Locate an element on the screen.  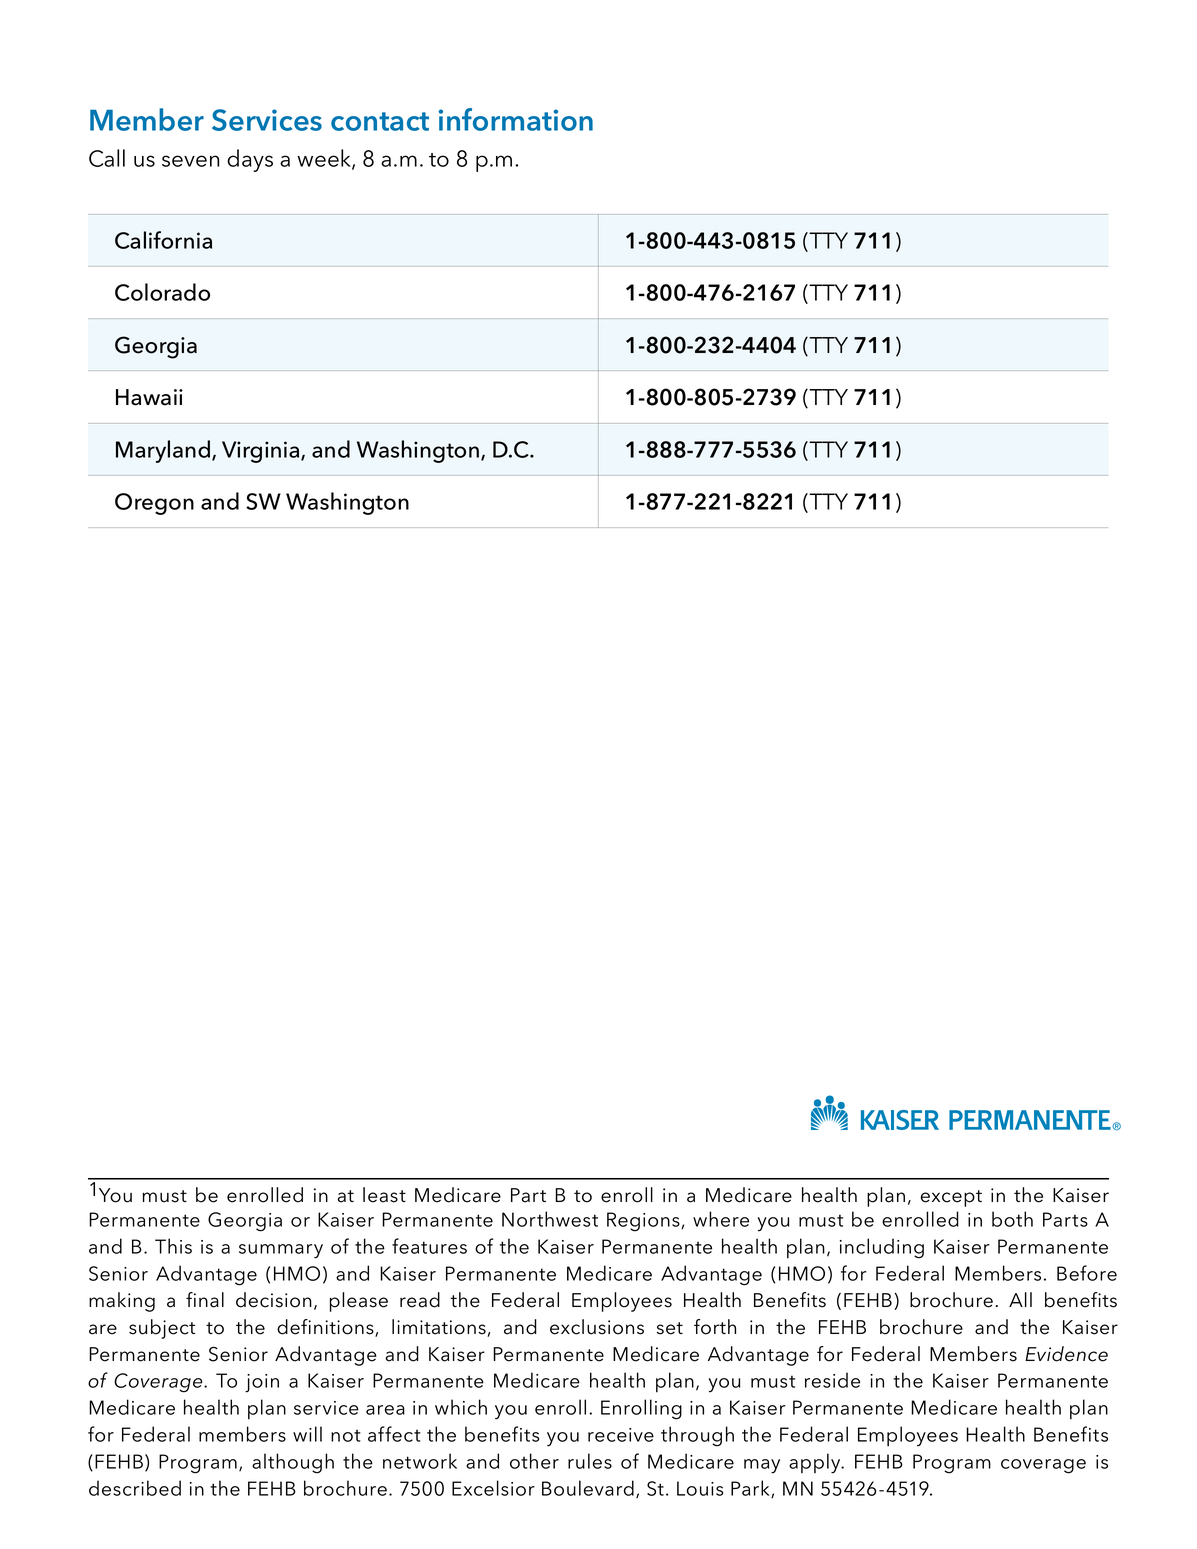
Maryland is located at coordinates (163, 451).
